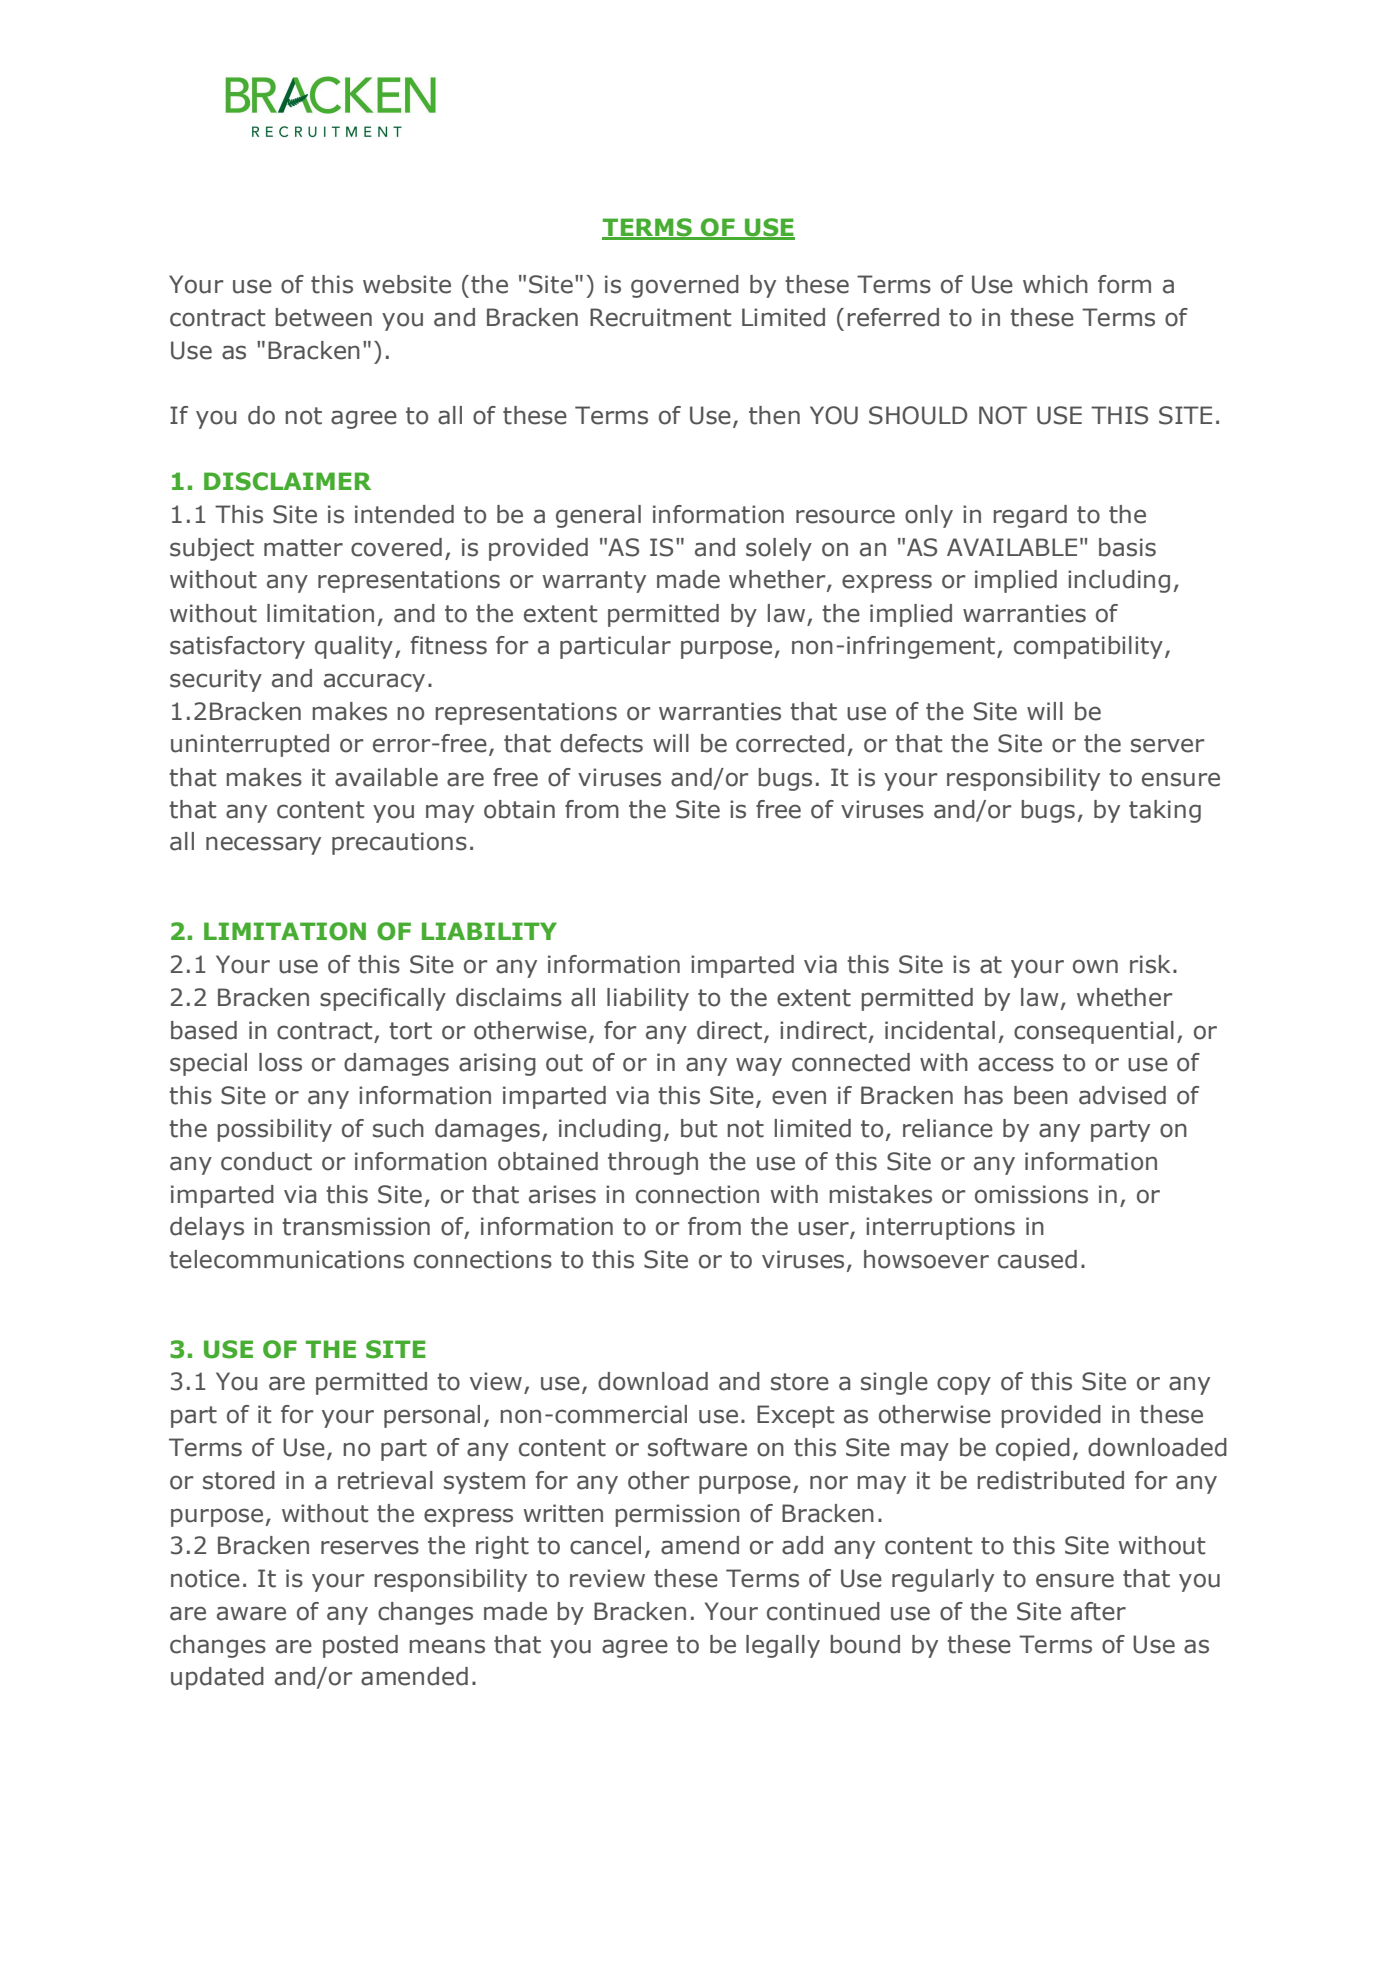  What do you see at coordinates (1167, 745) in the document?
I see `server` at bounding box center [1167, 745].
